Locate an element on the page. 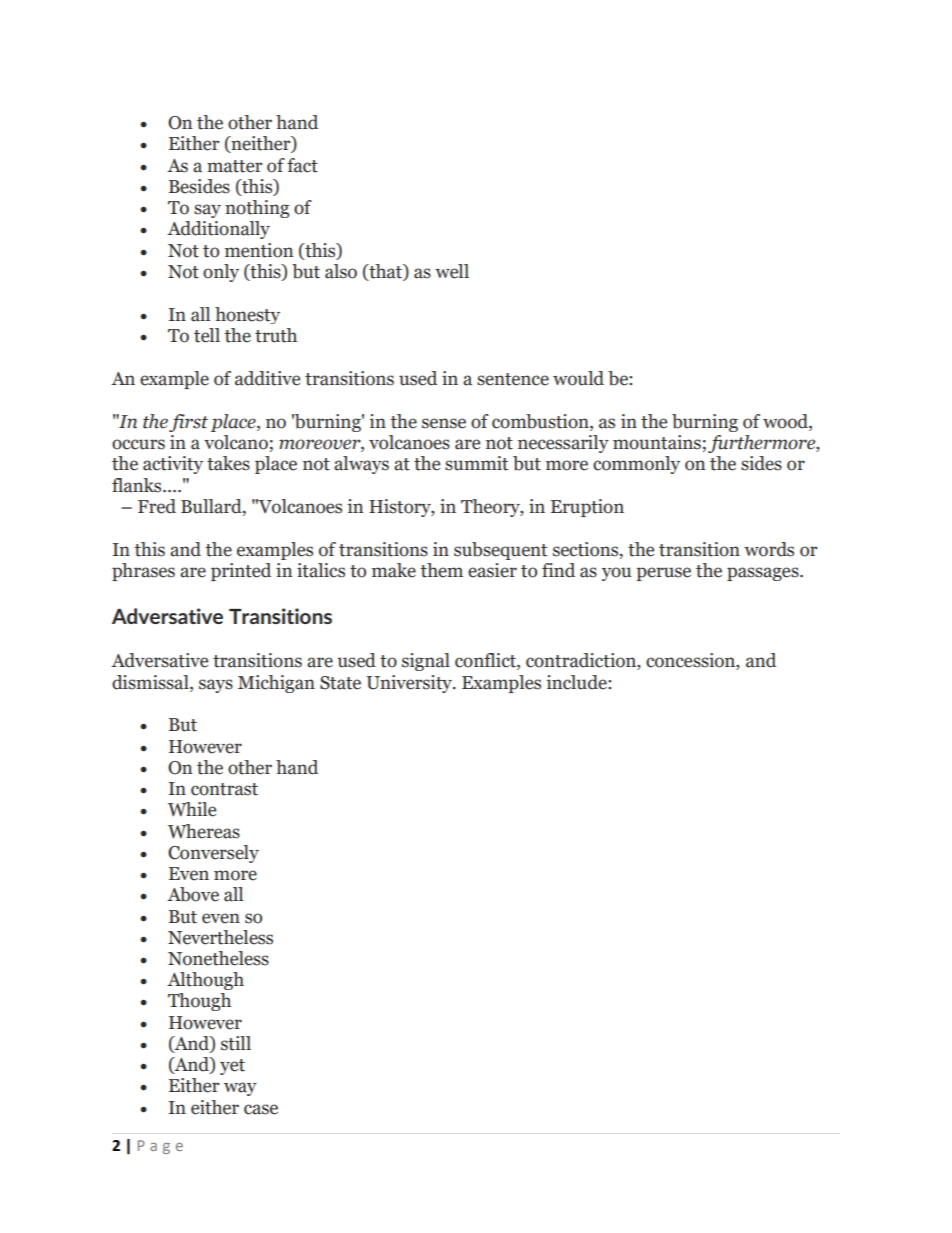 The image size is (952, 1233). wood is located at coordinates (786, 422).
